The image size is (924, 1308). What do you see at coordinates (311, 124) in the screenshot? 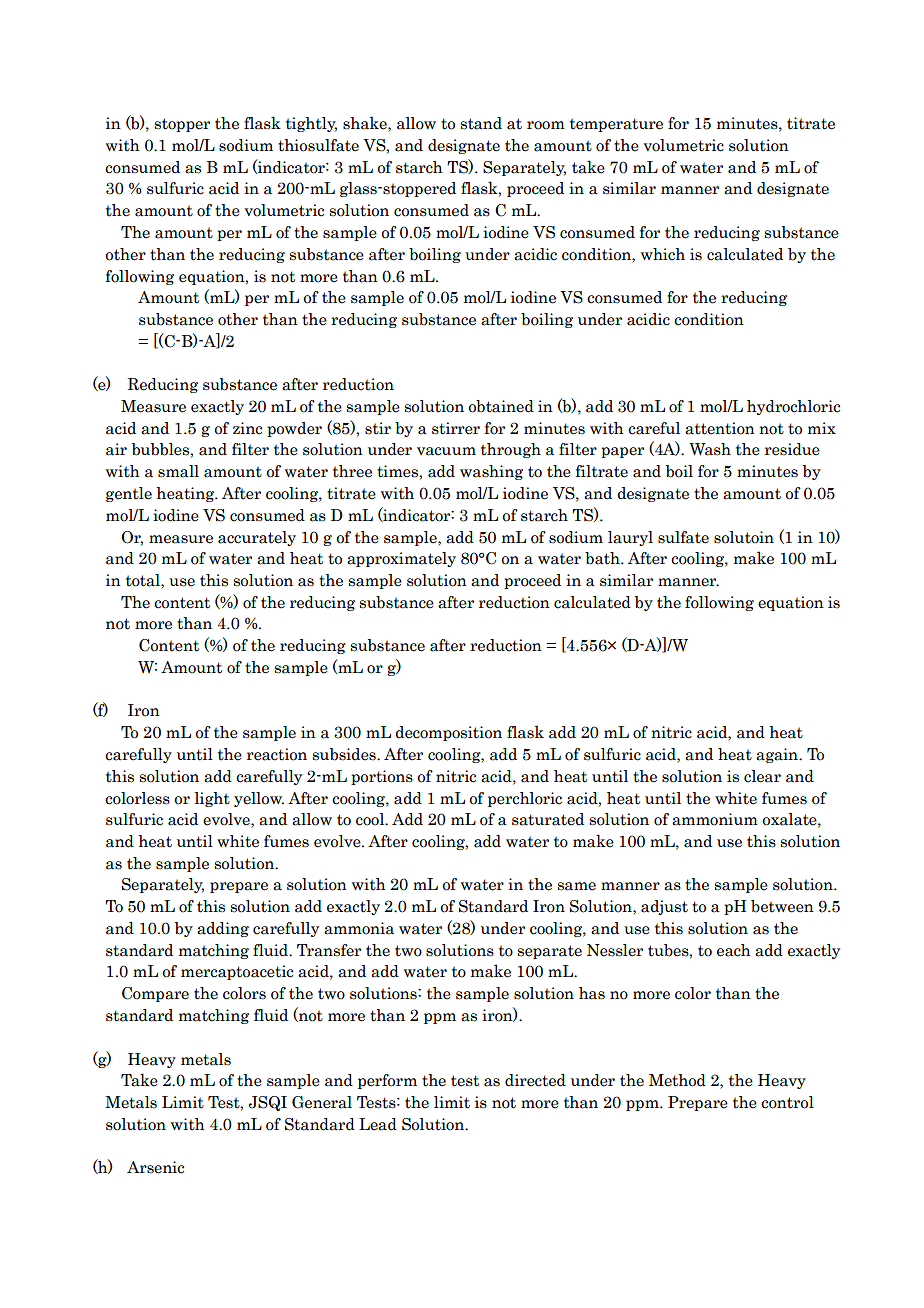
I see `tightly` at bounding box center [311, 124].
